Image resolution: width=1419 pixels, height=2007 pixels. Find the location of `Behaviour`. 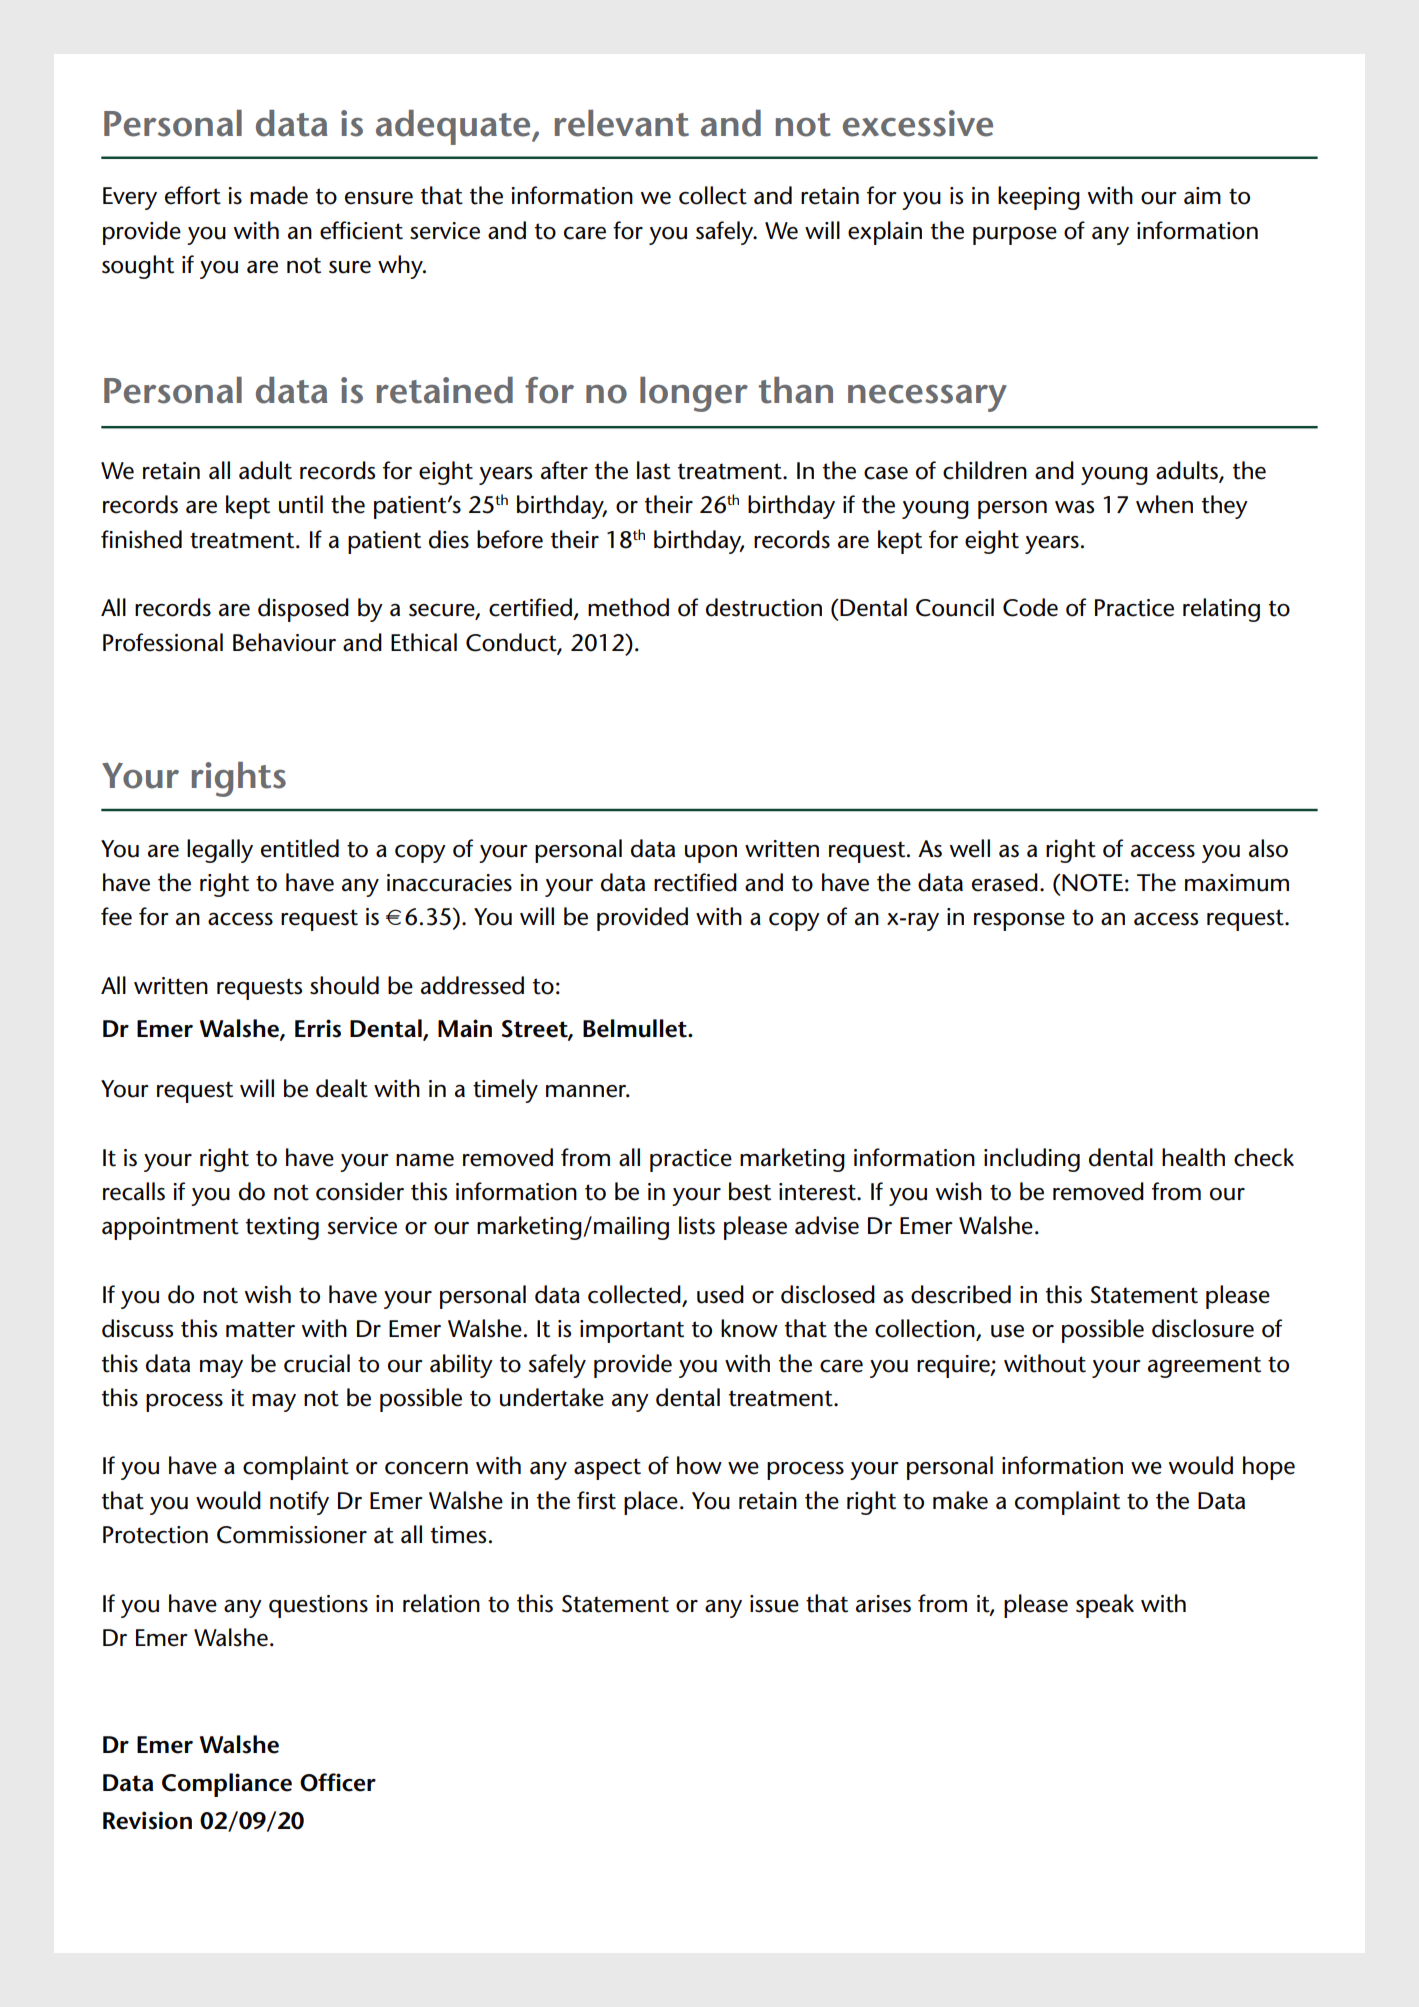

Behaviour is located at coordinates (284, 642).
